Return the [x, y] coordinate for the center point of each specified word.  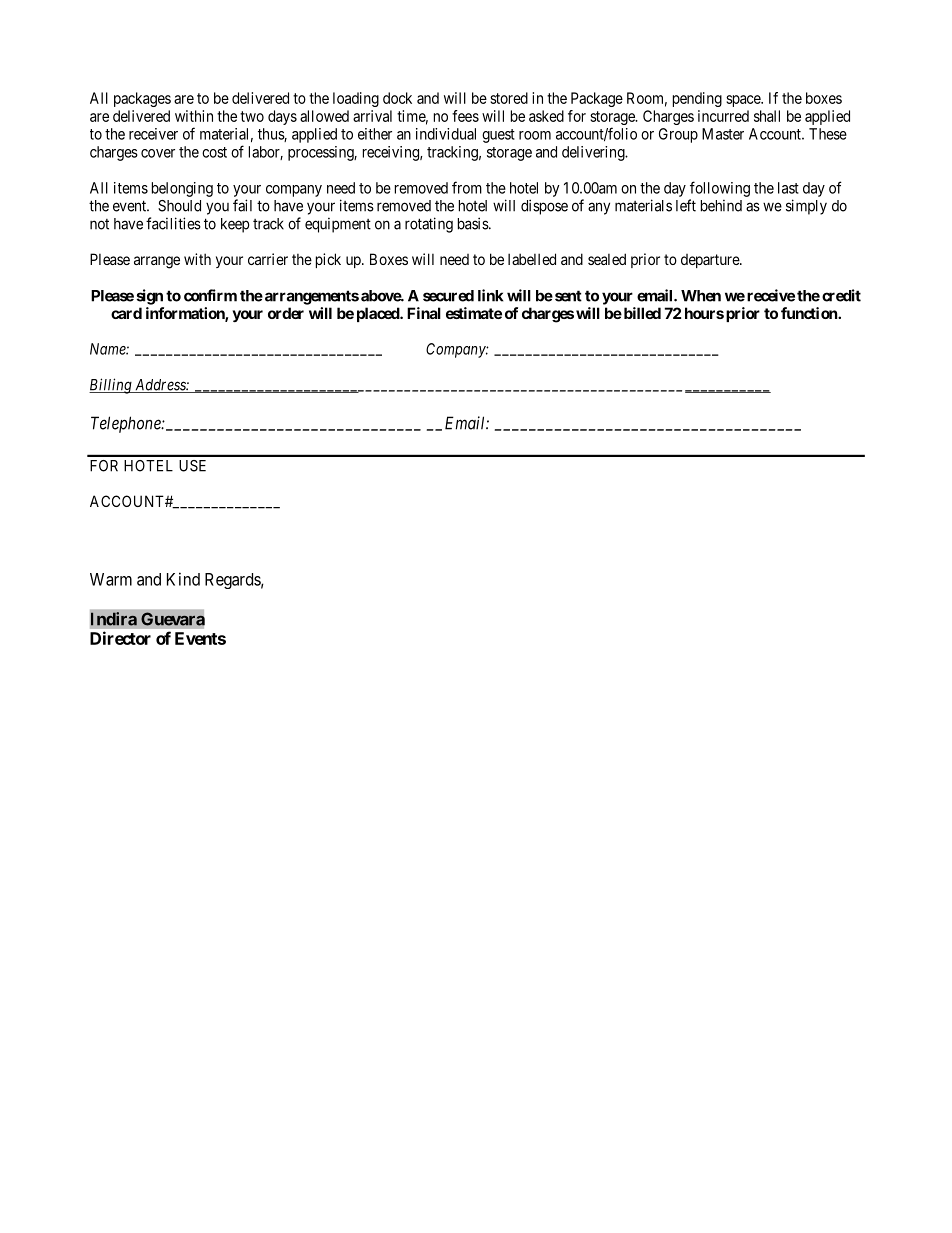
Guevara [173, 619]
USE [192, 466]
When [701, 296]
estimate [474, 313]
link [490, 295]
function [810, 313]
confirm [210, 295]
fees [465, 116]
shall [767, 116]
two [252, 116]
